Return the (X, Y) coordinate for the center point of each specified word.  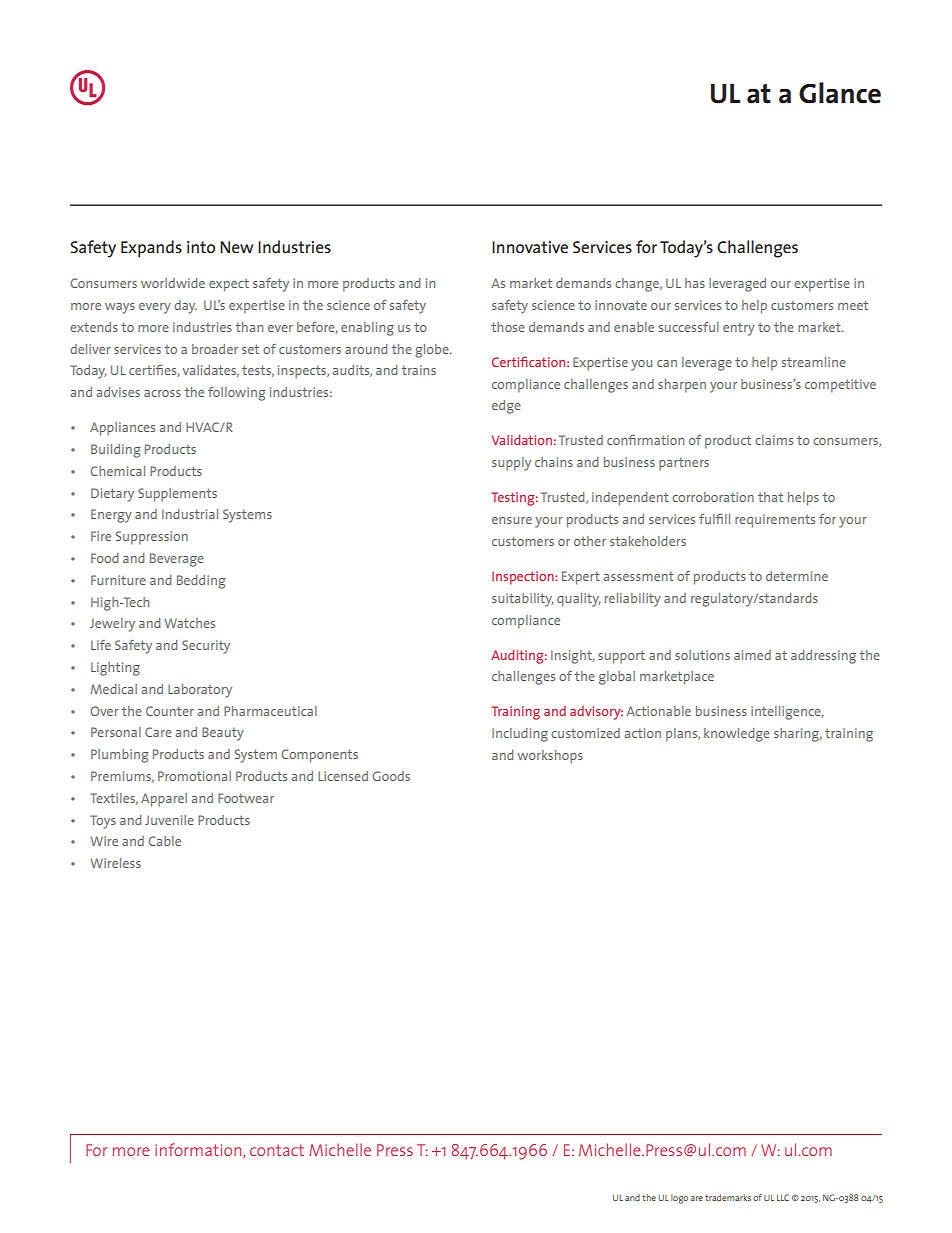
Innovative (530, 247)
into (201, 247)
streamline (814, 362)
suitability (523, 600)
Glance (840, 93)
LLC (783, 1197)
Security (206, 647)
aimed (752, 655)
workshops (550, 757)
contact (277, 1150)
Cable (164, 841)
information (199, 1150)
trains (419, 370)
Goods (391, 776)
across (162, 393)
